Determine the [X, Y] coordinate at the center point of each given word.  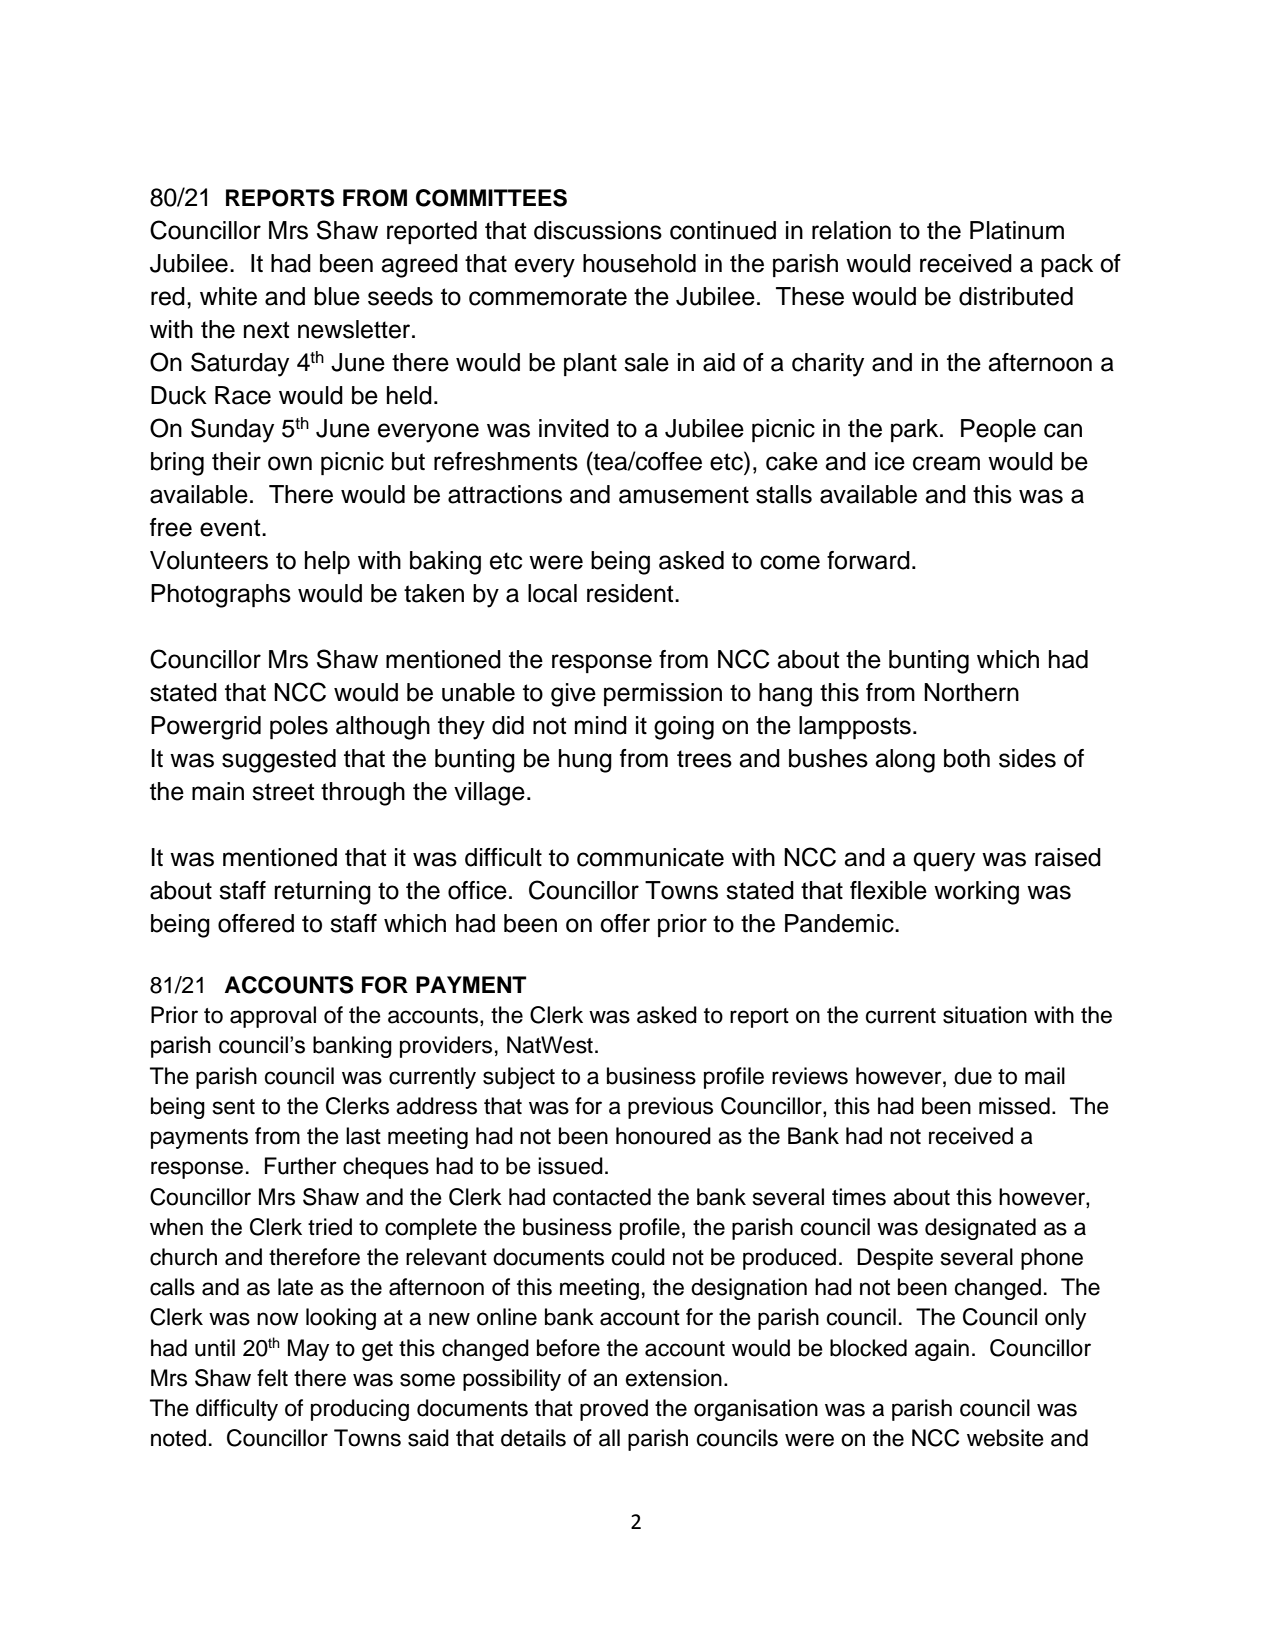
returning [322, 893]
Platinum [1017, 230]
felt [272, 1378]
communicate [650, 857]
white [228, 296]
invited [574, 428]
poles [299, 727]
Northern [971, 692]
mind [601, 725]
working [976, 893]
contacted [602, 1197]
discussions [598, 230]
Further [301, 1166]
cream [946, 463]
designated [980, 1229]
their [236, 461]
